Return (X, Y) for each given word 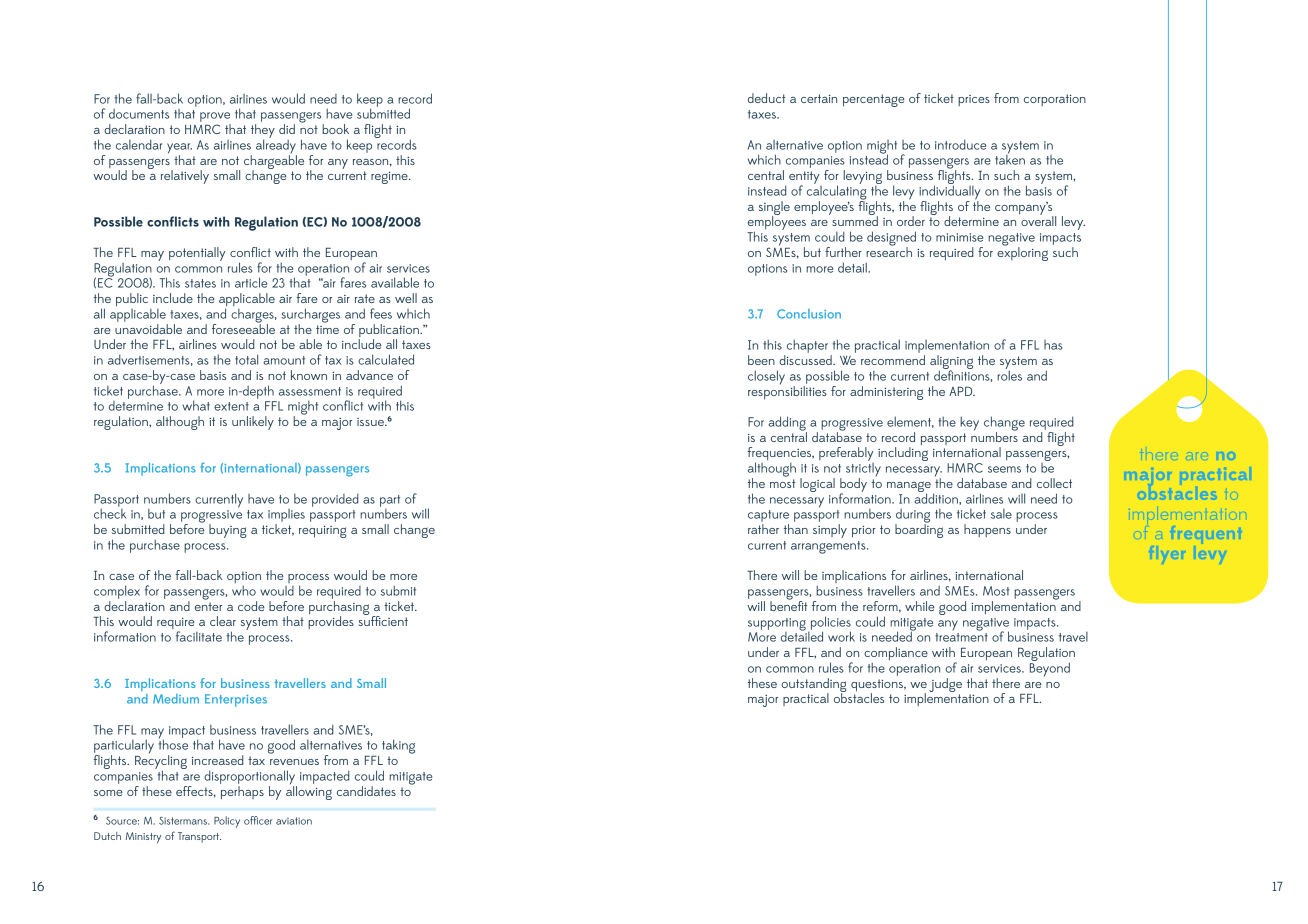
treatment (961, 637)
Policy (227, 822)
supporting (777, 625)
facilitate (199, 636)
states (200, 283)
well (406, 298)
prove (215, 117)
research (889, 251)
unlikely (253, 423)
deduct (766, 98)
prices (974, 100)
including (903, 454)
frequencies (780, 455)
